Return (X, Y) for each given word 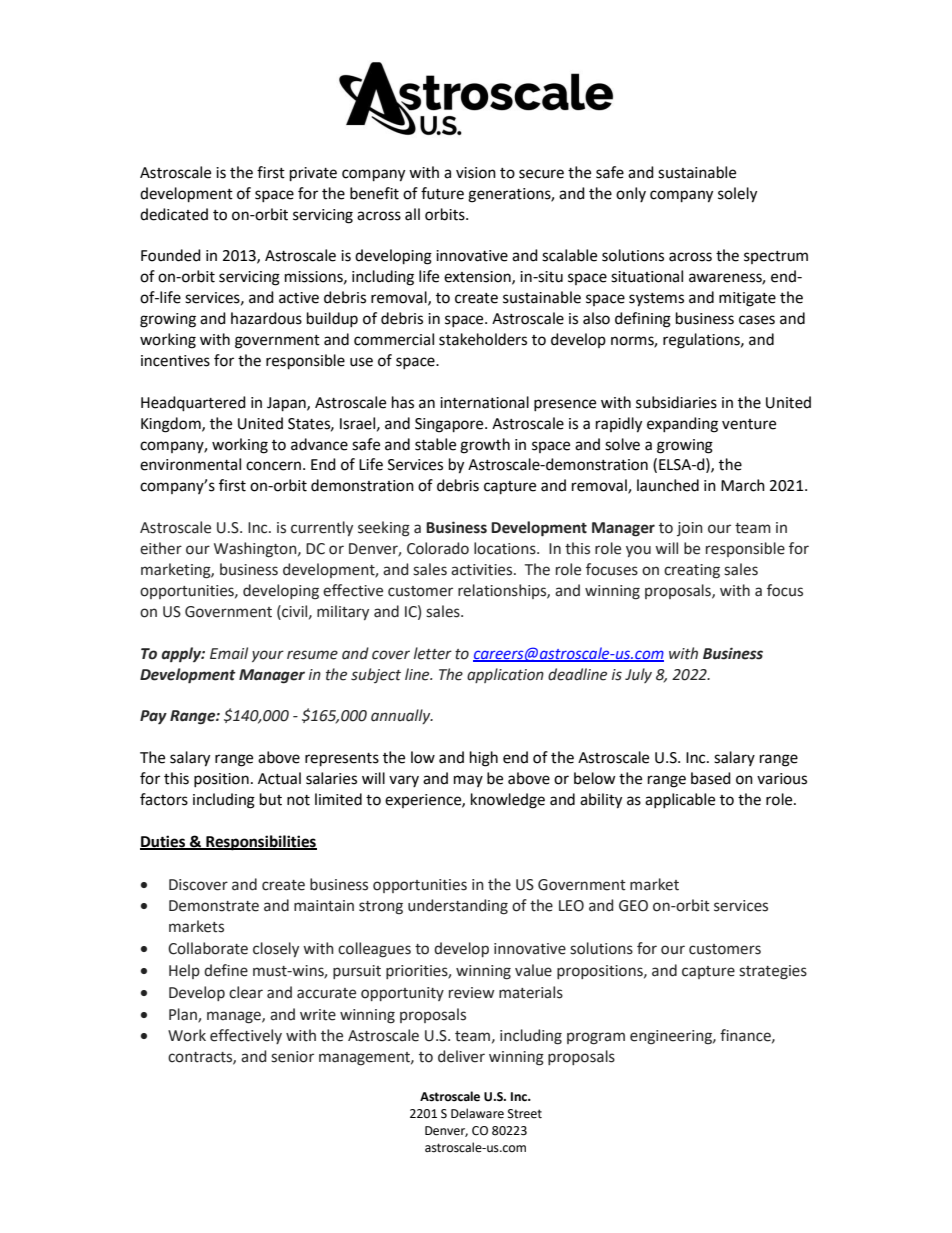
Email (229, 653)
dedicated (174, 214)
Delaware (477, 1113)
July (638, 675)
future (442, 193)
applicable (680, 800)
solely (737, 195)
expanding (682, 425)
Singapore (450, 425)
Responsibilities (260, 843)
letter (433, 653)
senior (292, 1057)
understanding (458, 907)
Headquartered (193, 404)
